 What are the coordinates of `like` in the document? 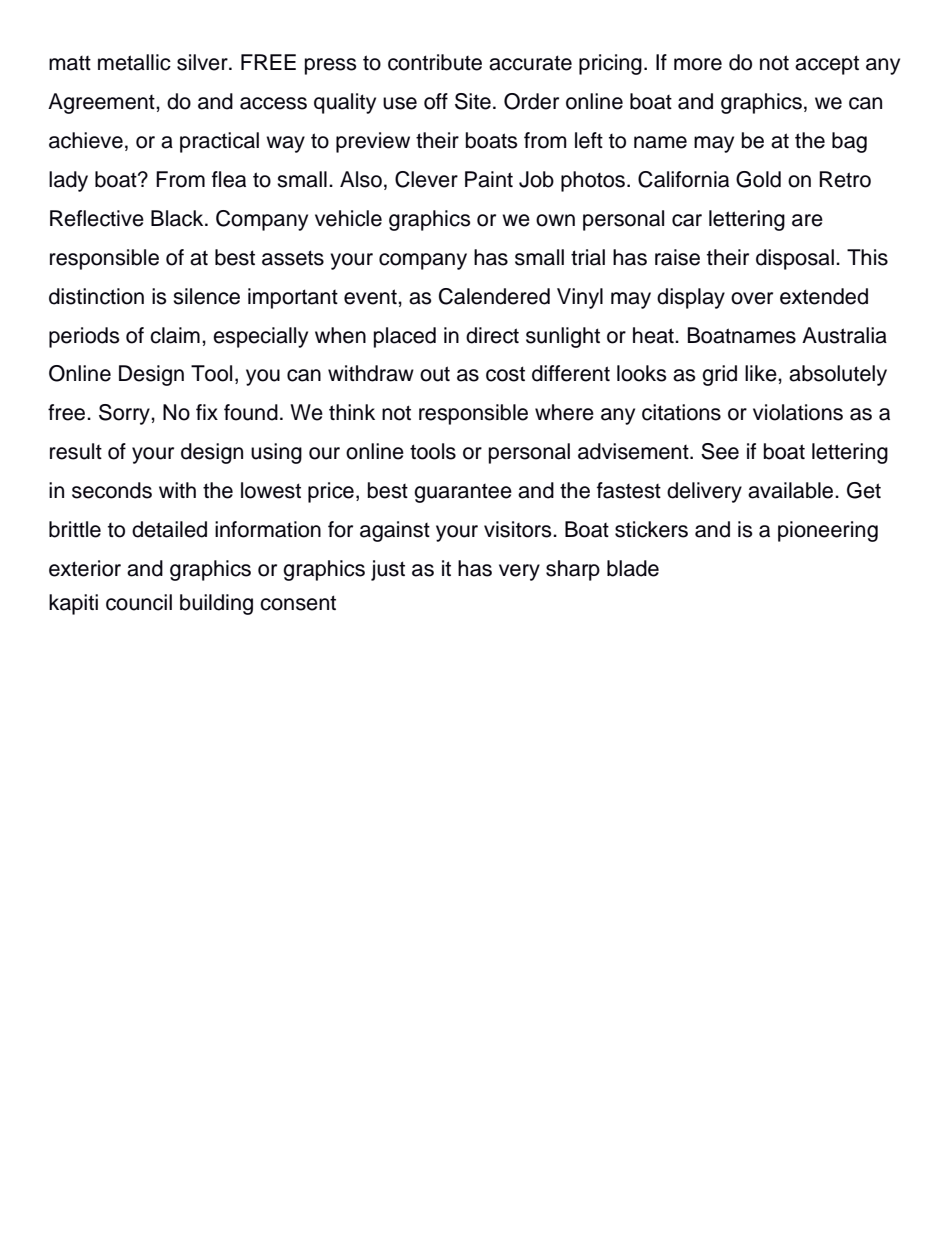 It's located at (762, 373).
